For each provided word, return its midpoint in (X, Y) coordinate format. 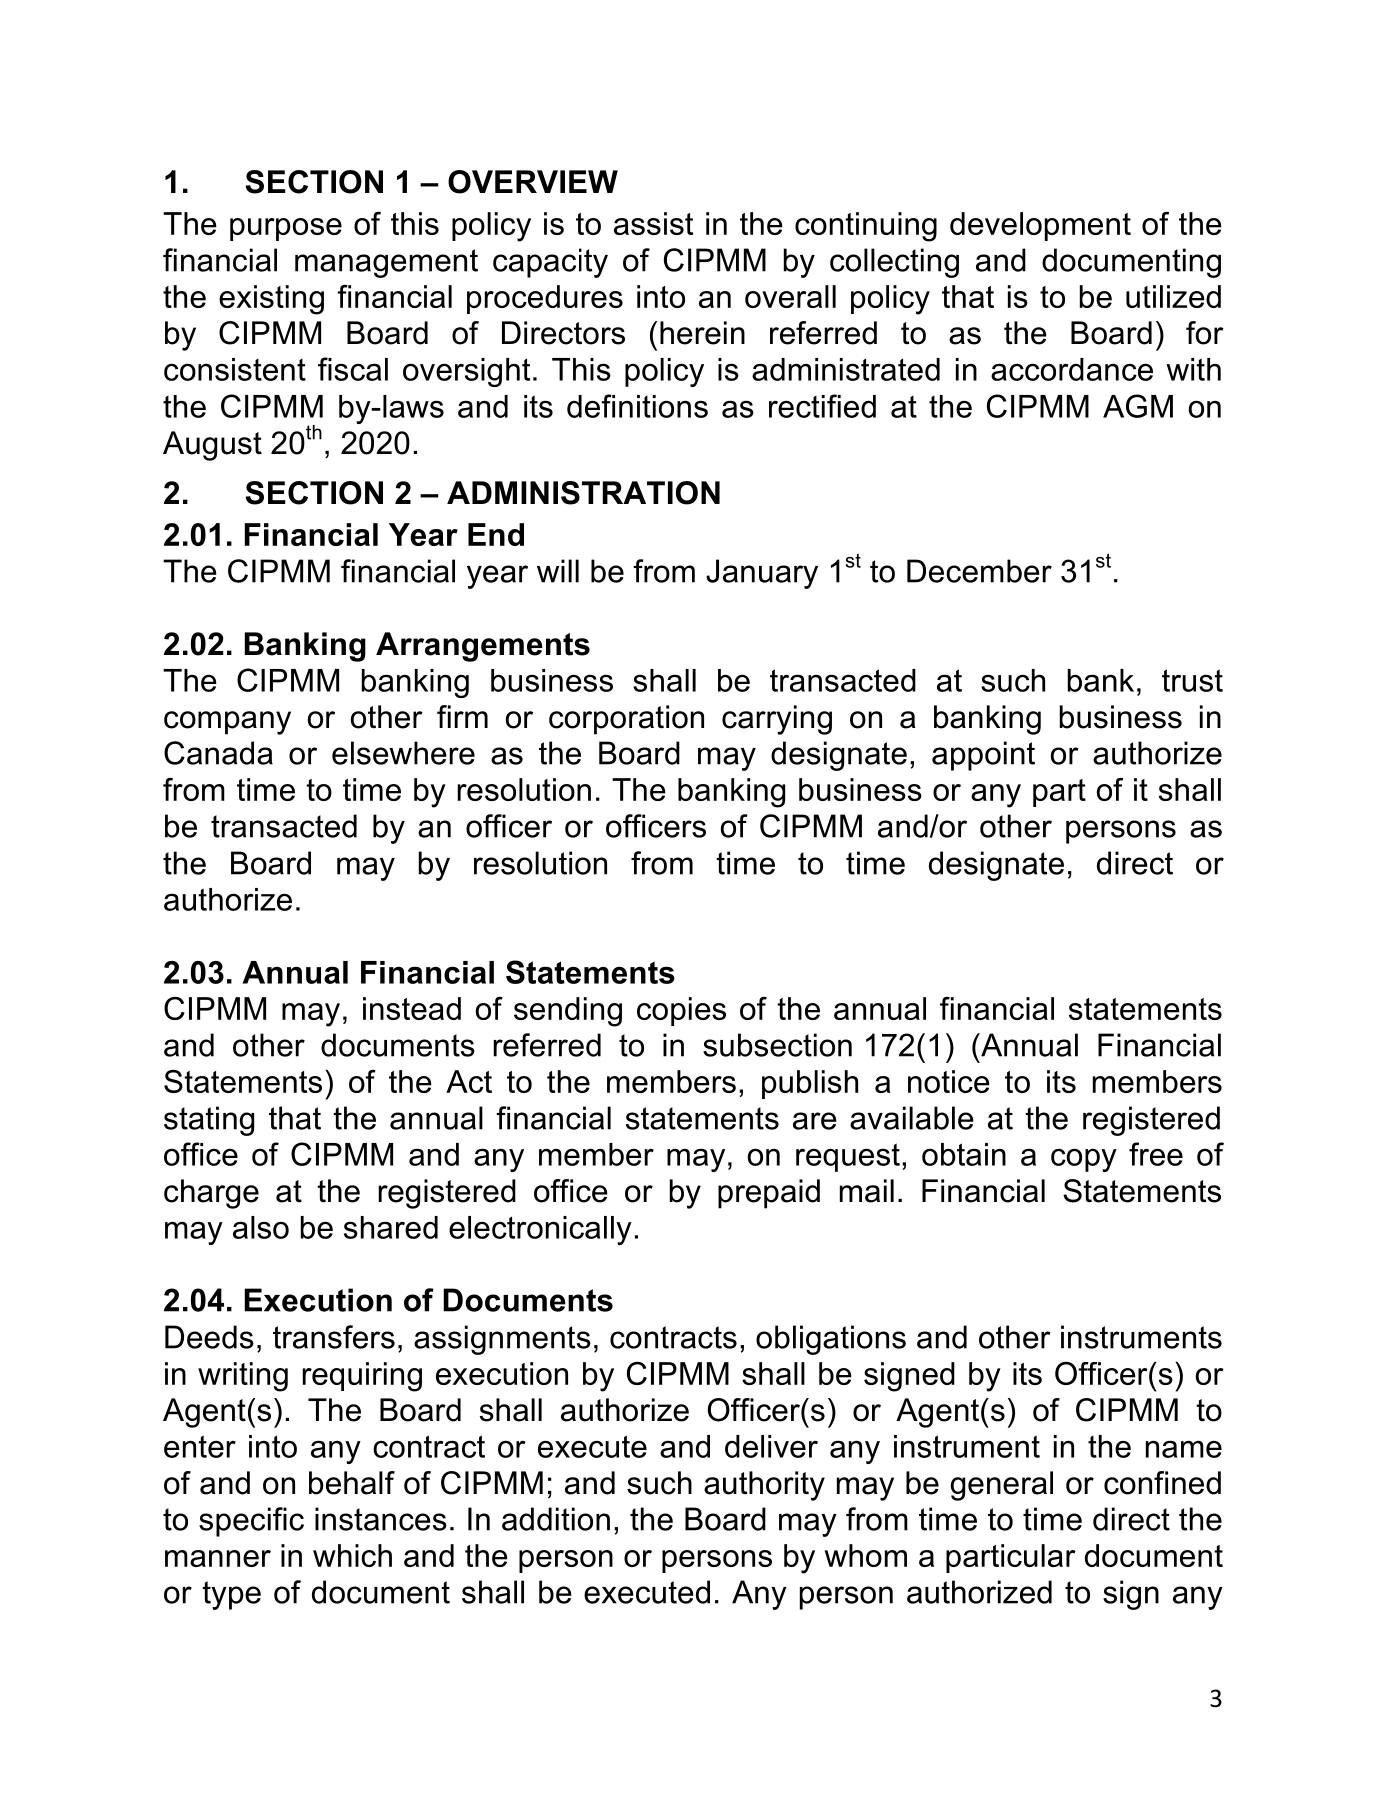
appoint (983, 756)
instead (412, 1008)
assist (653, 223)
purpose (286, 229)
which (352, 1555)
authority (764, 1486)
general (1001, 1486)
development (1040, 226)
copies (681, 1011)
